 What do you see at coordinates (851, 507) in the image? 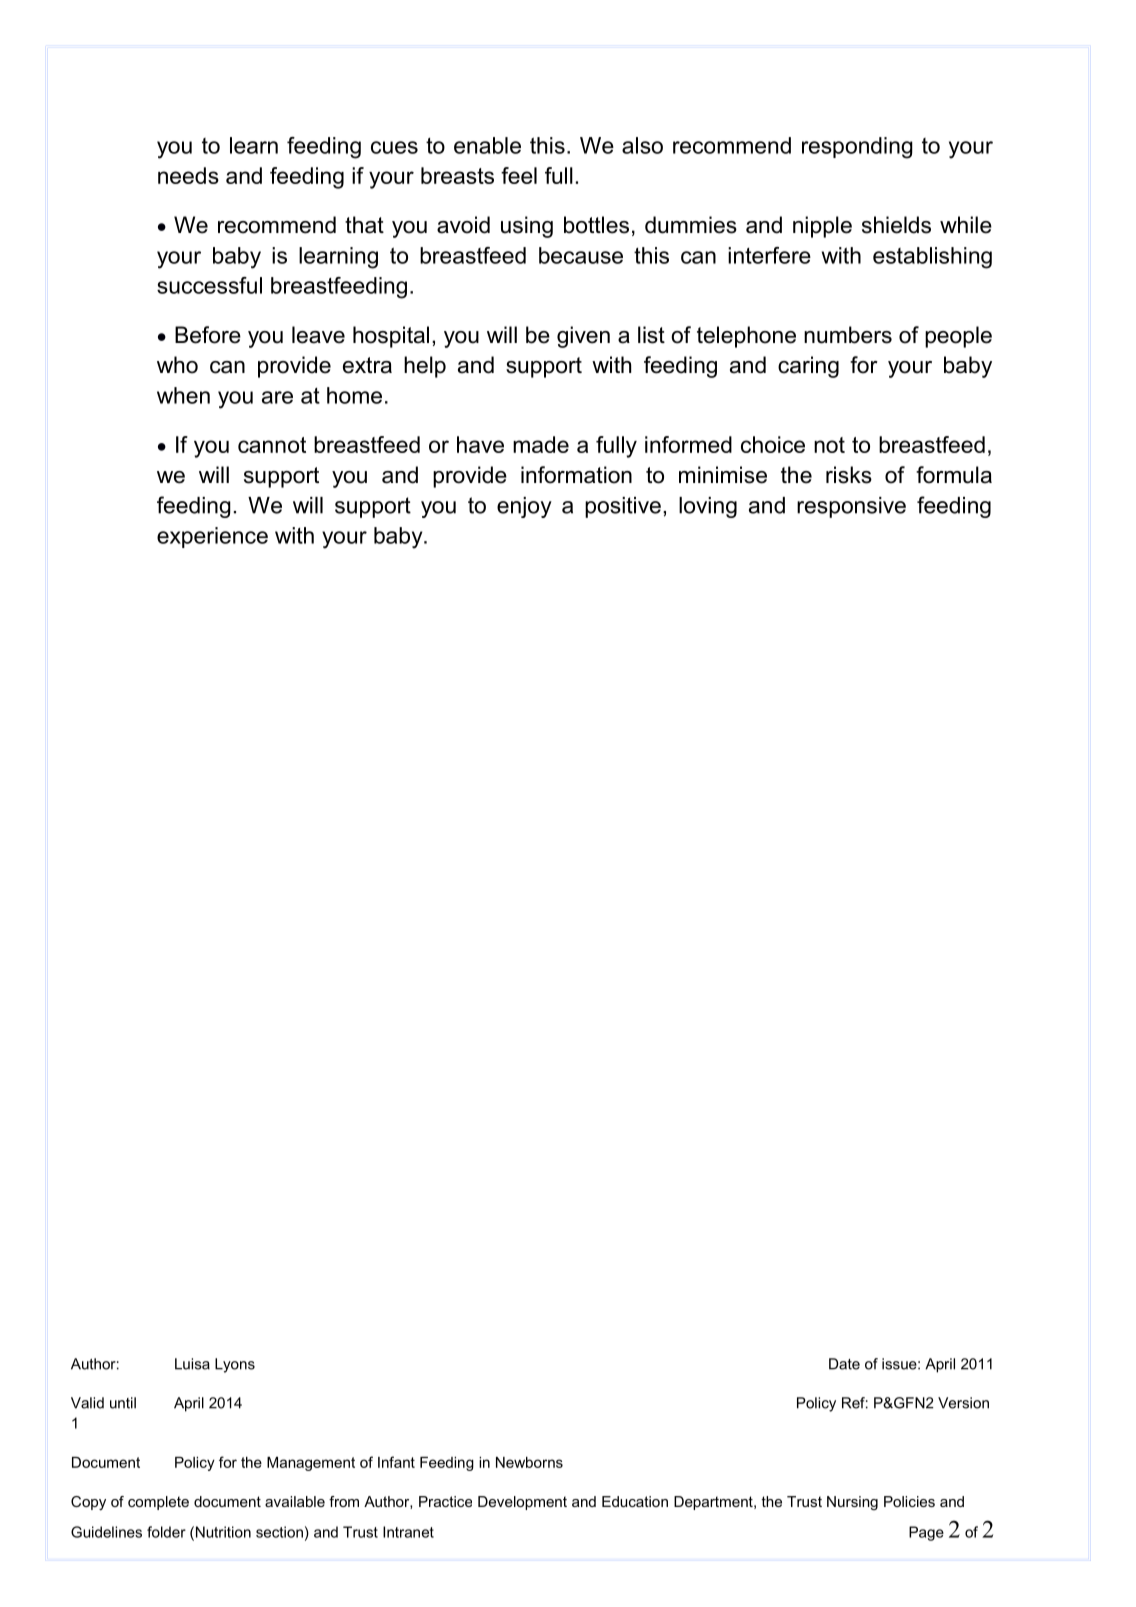
I see `responsive` at bounding box center [851, 507].
